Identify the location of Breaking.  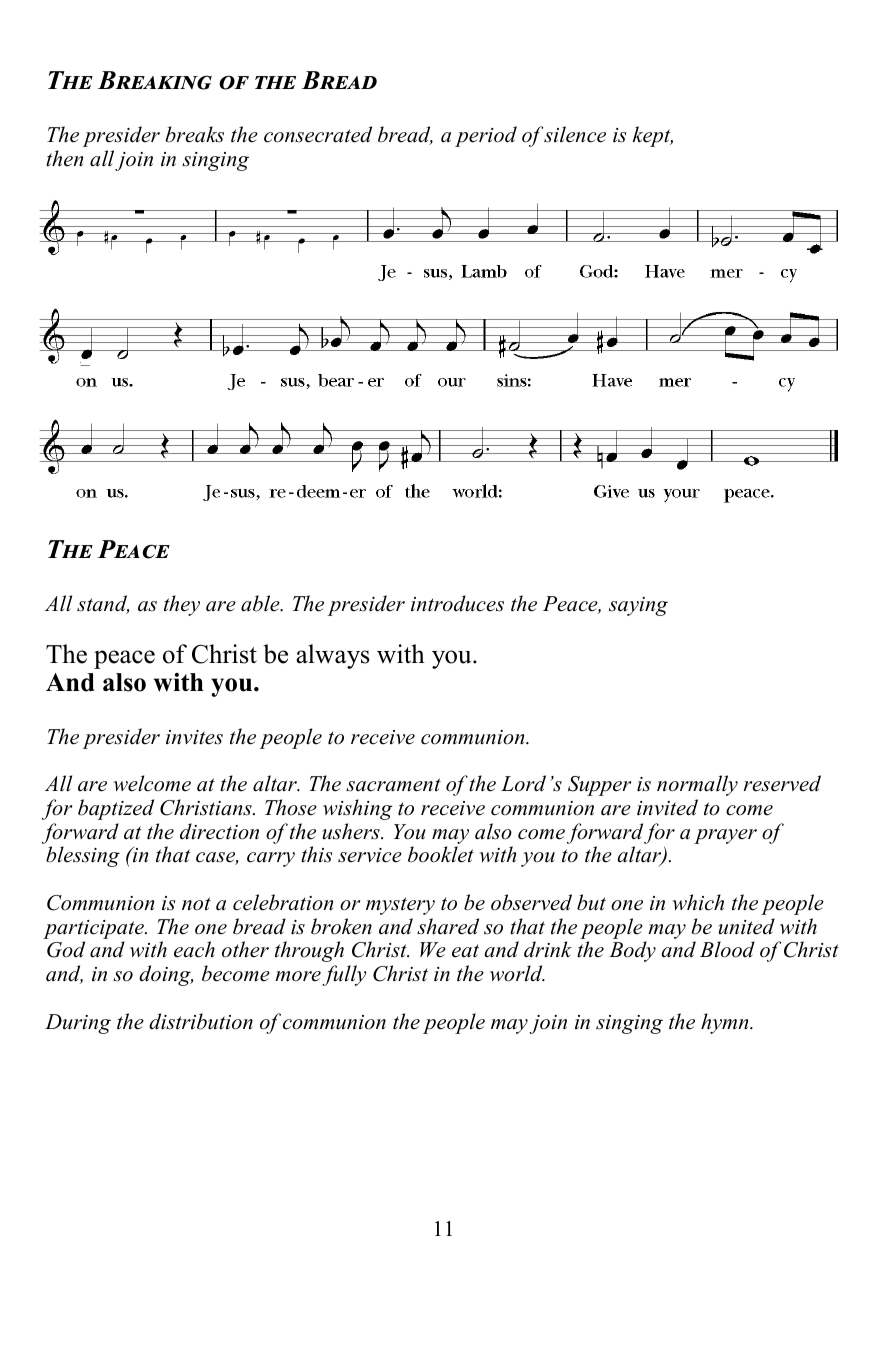
(155, 80).
